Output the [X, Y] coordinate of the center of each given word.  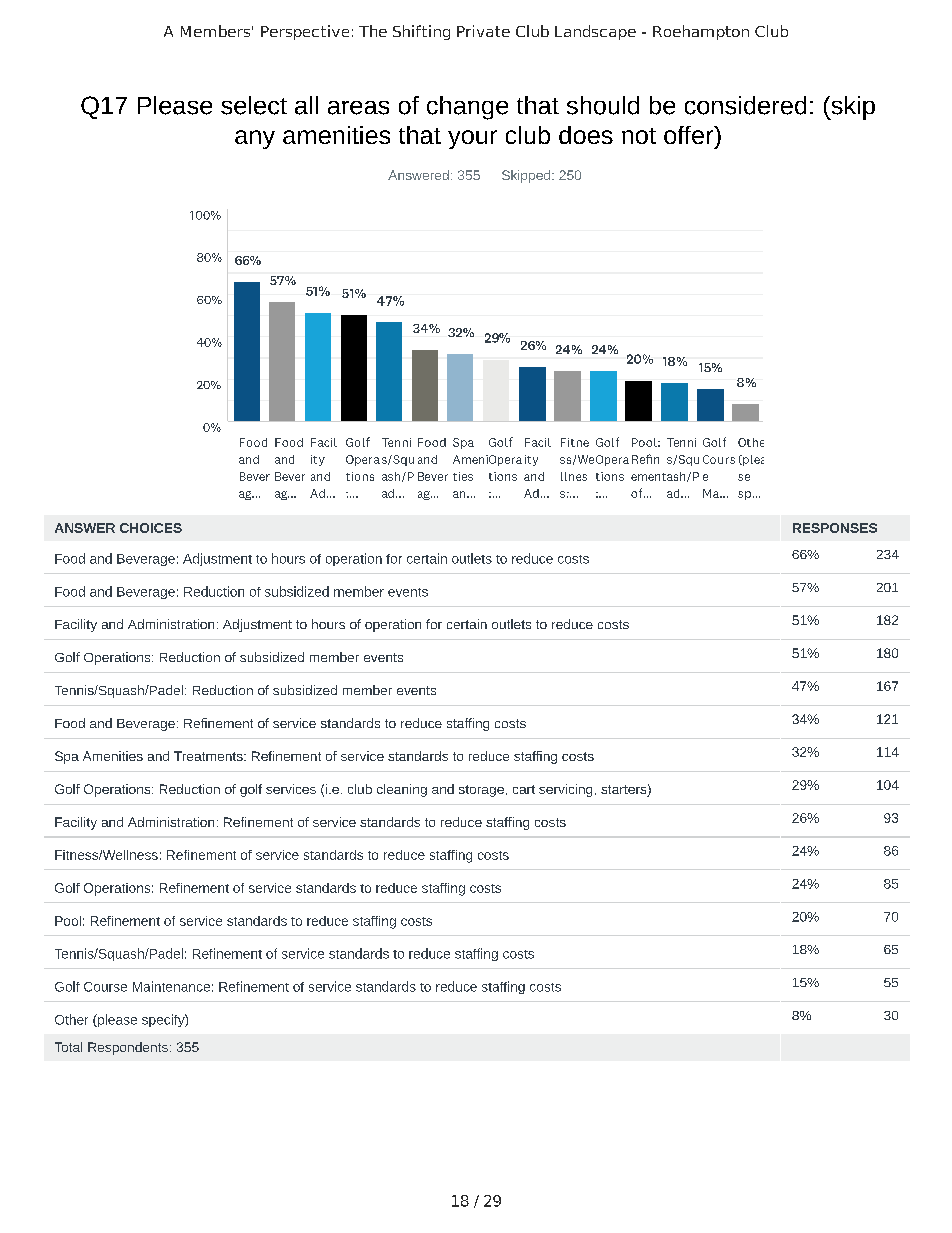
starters [624, 791]
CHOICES [151, 528]
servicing [565, 790]
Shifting [421, 32]
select [254, 105]
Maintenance [171, 986]
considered [745, 105]
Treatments [209, 756]
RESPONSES [835, 528]
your [472, 139]
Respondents [128, 1048]
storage [481, 791]
